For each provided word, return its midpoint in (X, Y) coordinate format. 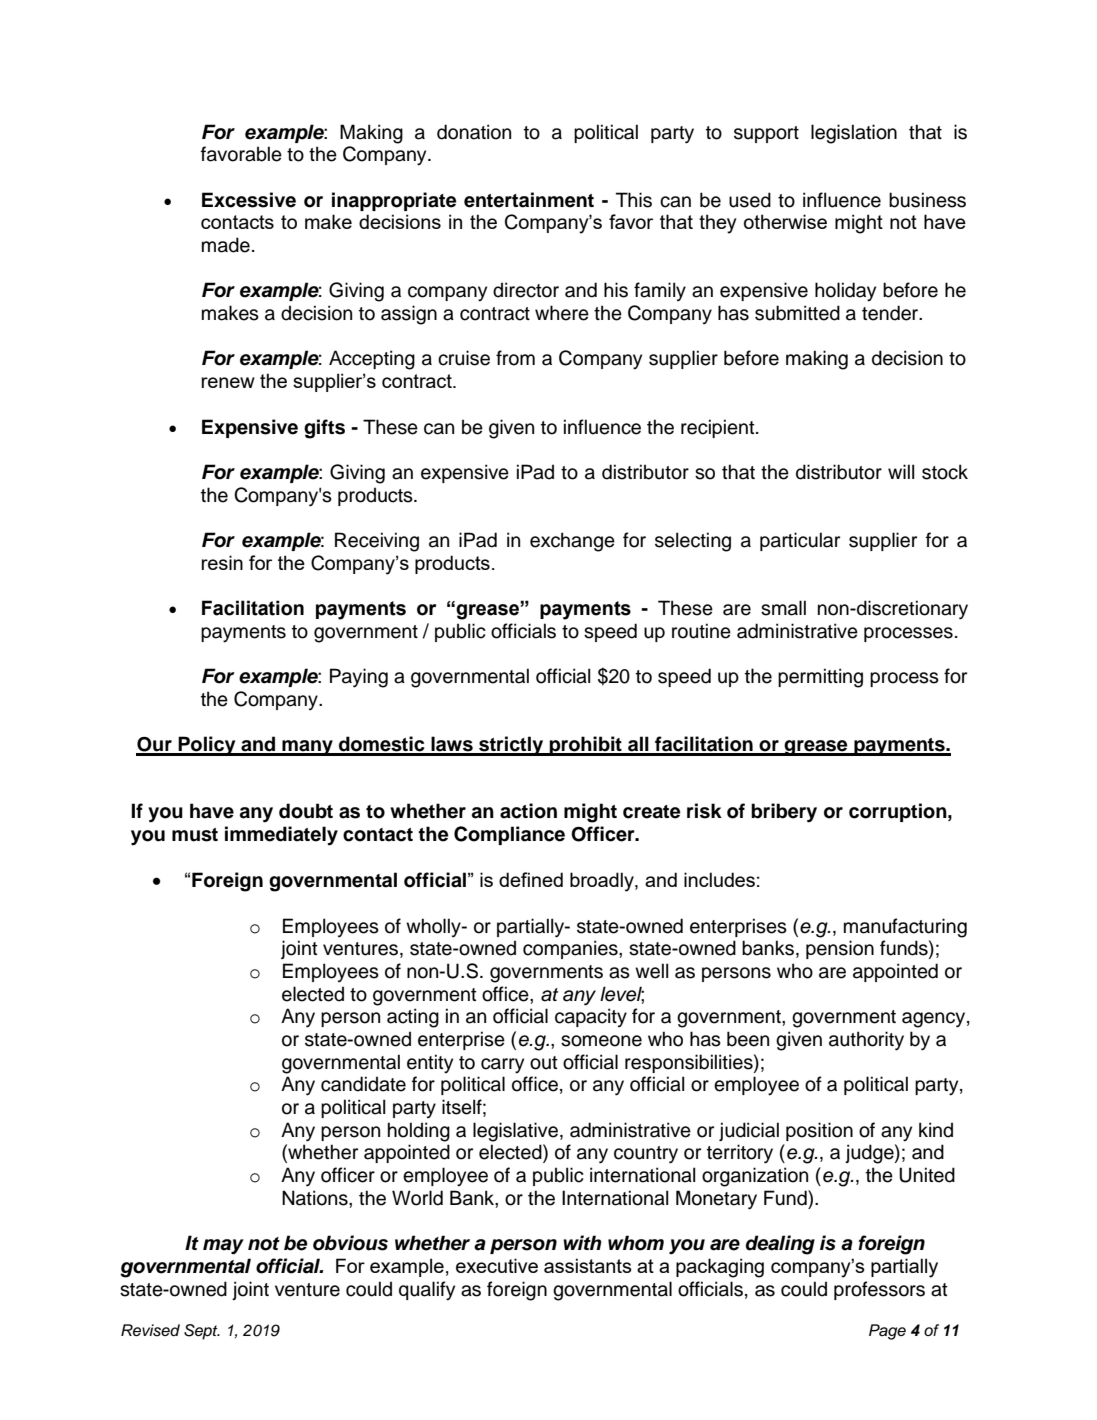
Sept (202, 1332)
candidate (363, 1084)
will (901, 471)
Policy (207, 746)
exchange (572, 542)
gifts (324, 429)
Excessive (249, 200)
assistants (588, 1265)
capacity (591, 1017)
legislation (854, 134)
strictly (511, 746)
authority (866, 1041)
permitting (820, 678)
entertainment (529, 200)
